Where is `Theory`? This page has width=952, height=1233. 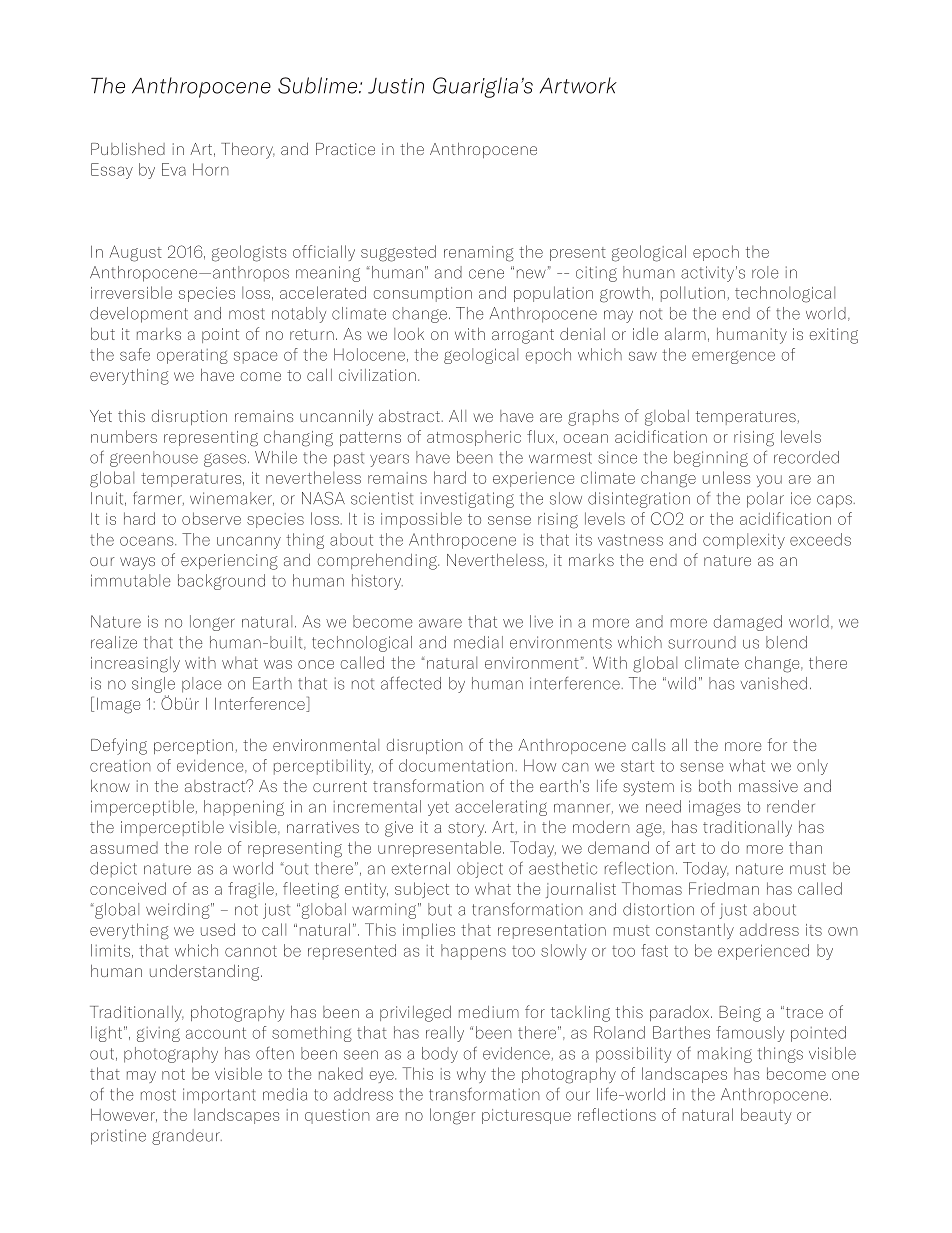 Theory is located at coordinates (248, 151).
